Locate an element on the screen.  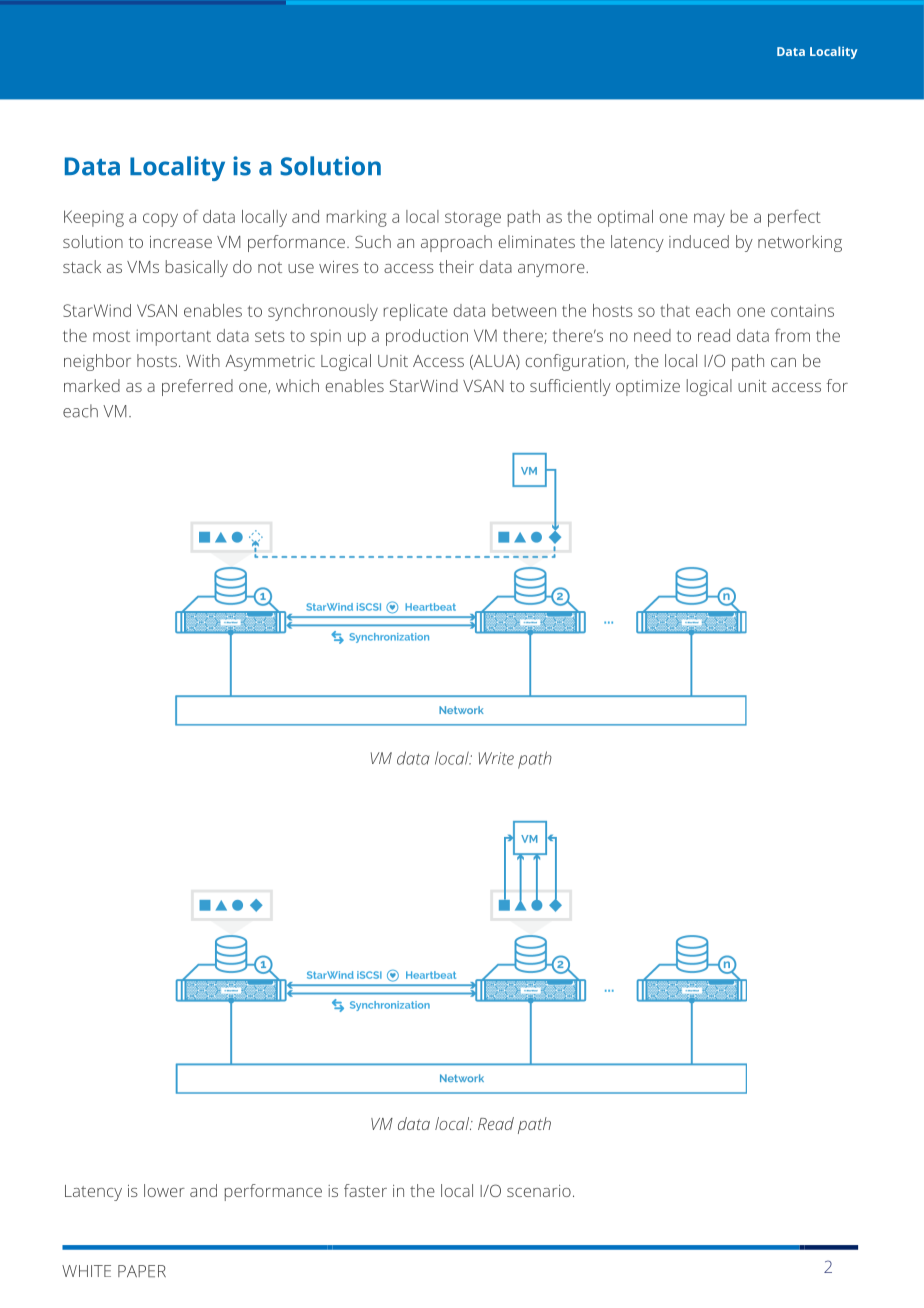
increase is located at coordinates (181, 242).
